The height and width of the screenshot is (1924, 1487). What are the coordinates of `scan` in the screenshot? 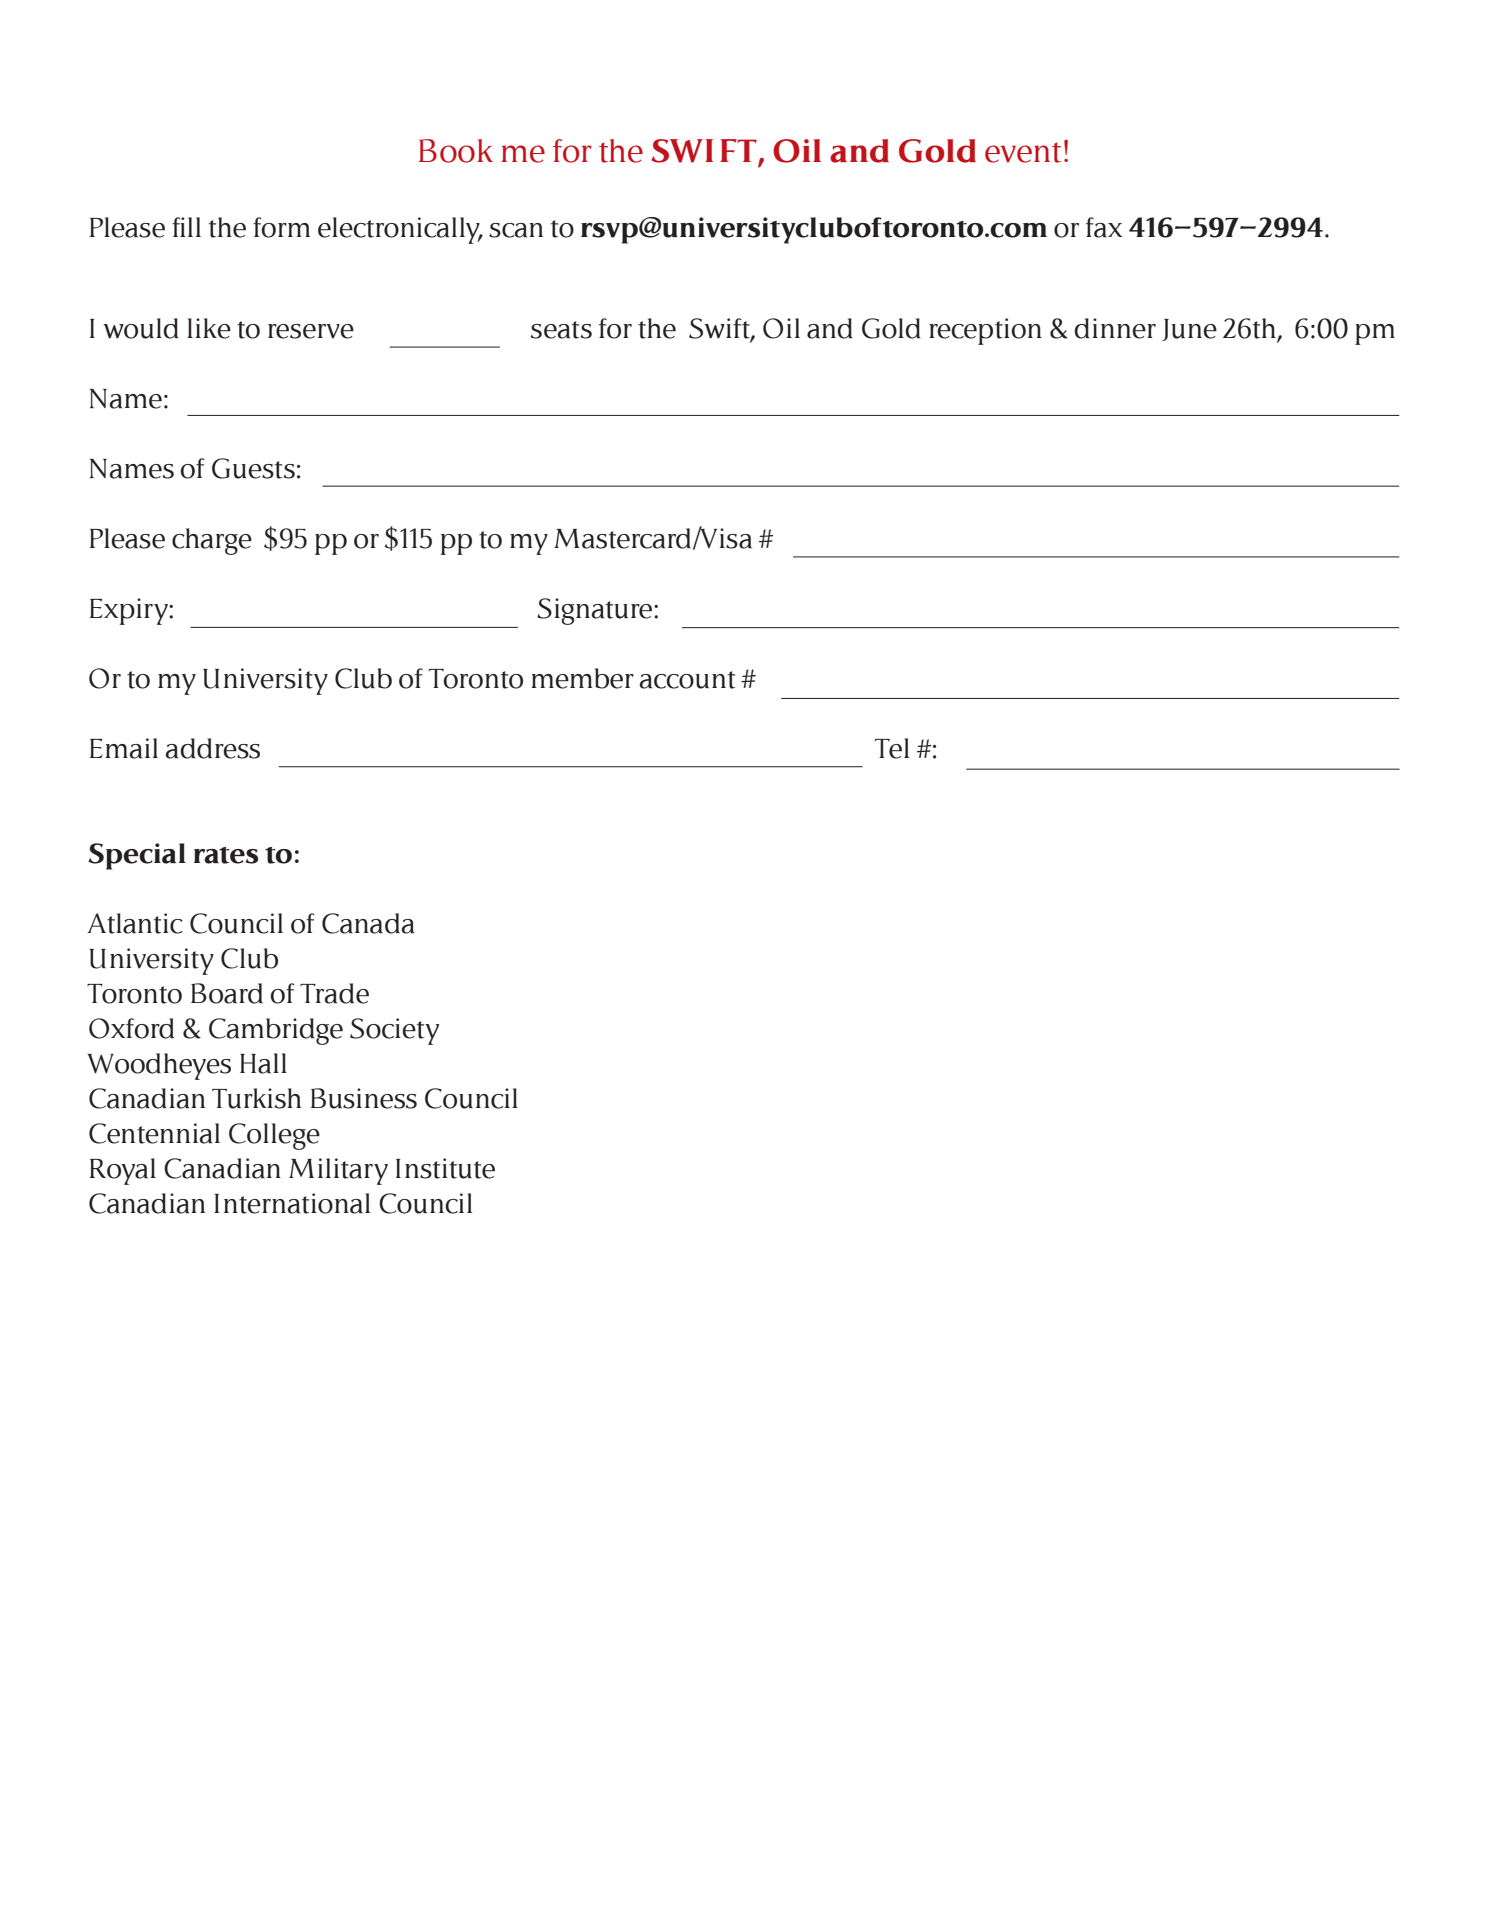 It's located at (516, 230).
